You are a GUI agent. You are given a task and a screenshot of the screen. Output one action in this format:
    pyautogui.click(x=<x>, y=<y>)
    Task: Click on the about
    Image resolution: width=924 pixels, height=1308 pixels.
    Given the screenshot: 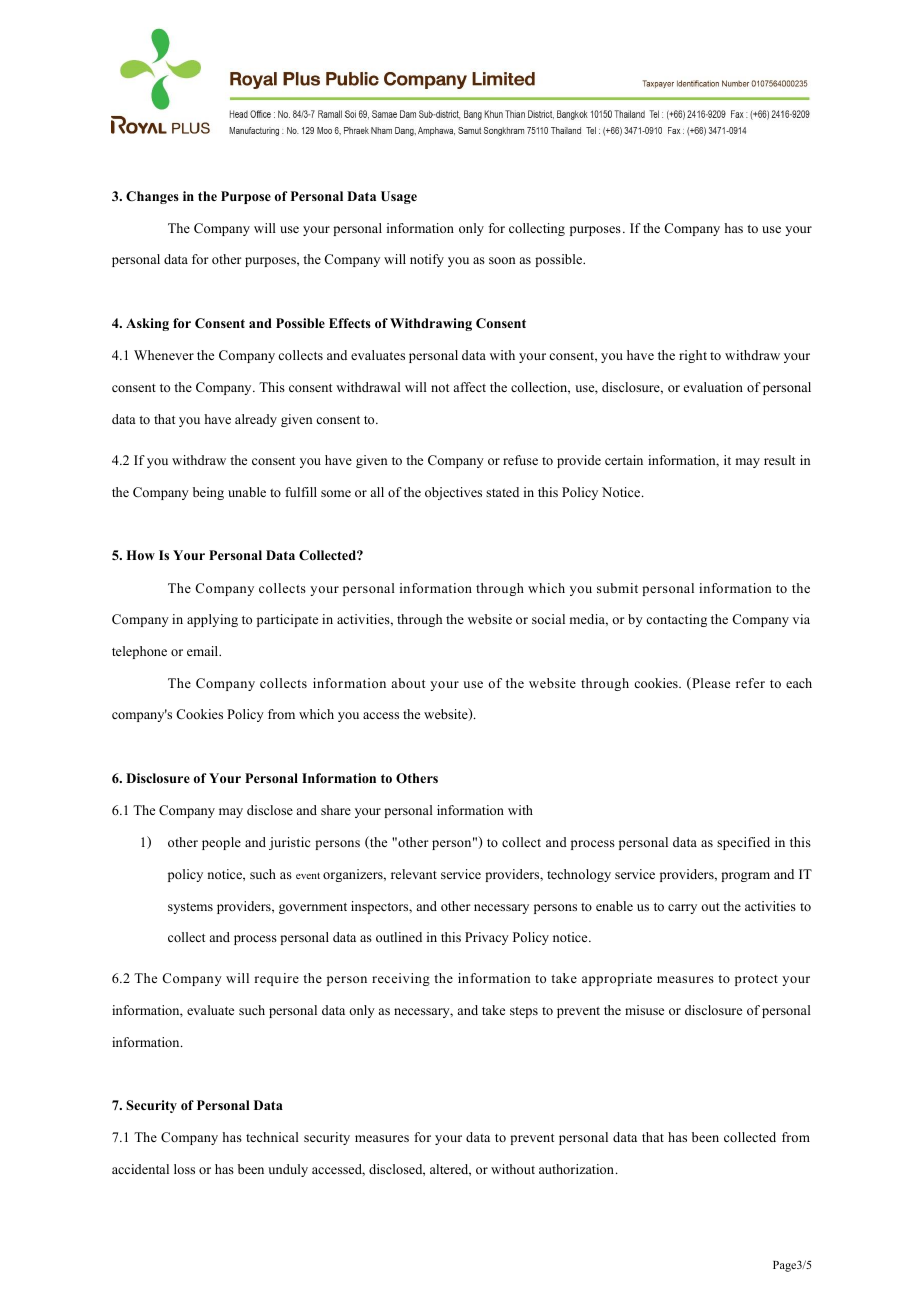 What is the action you would take?
    pyautogui.click(x=408, y=683)
